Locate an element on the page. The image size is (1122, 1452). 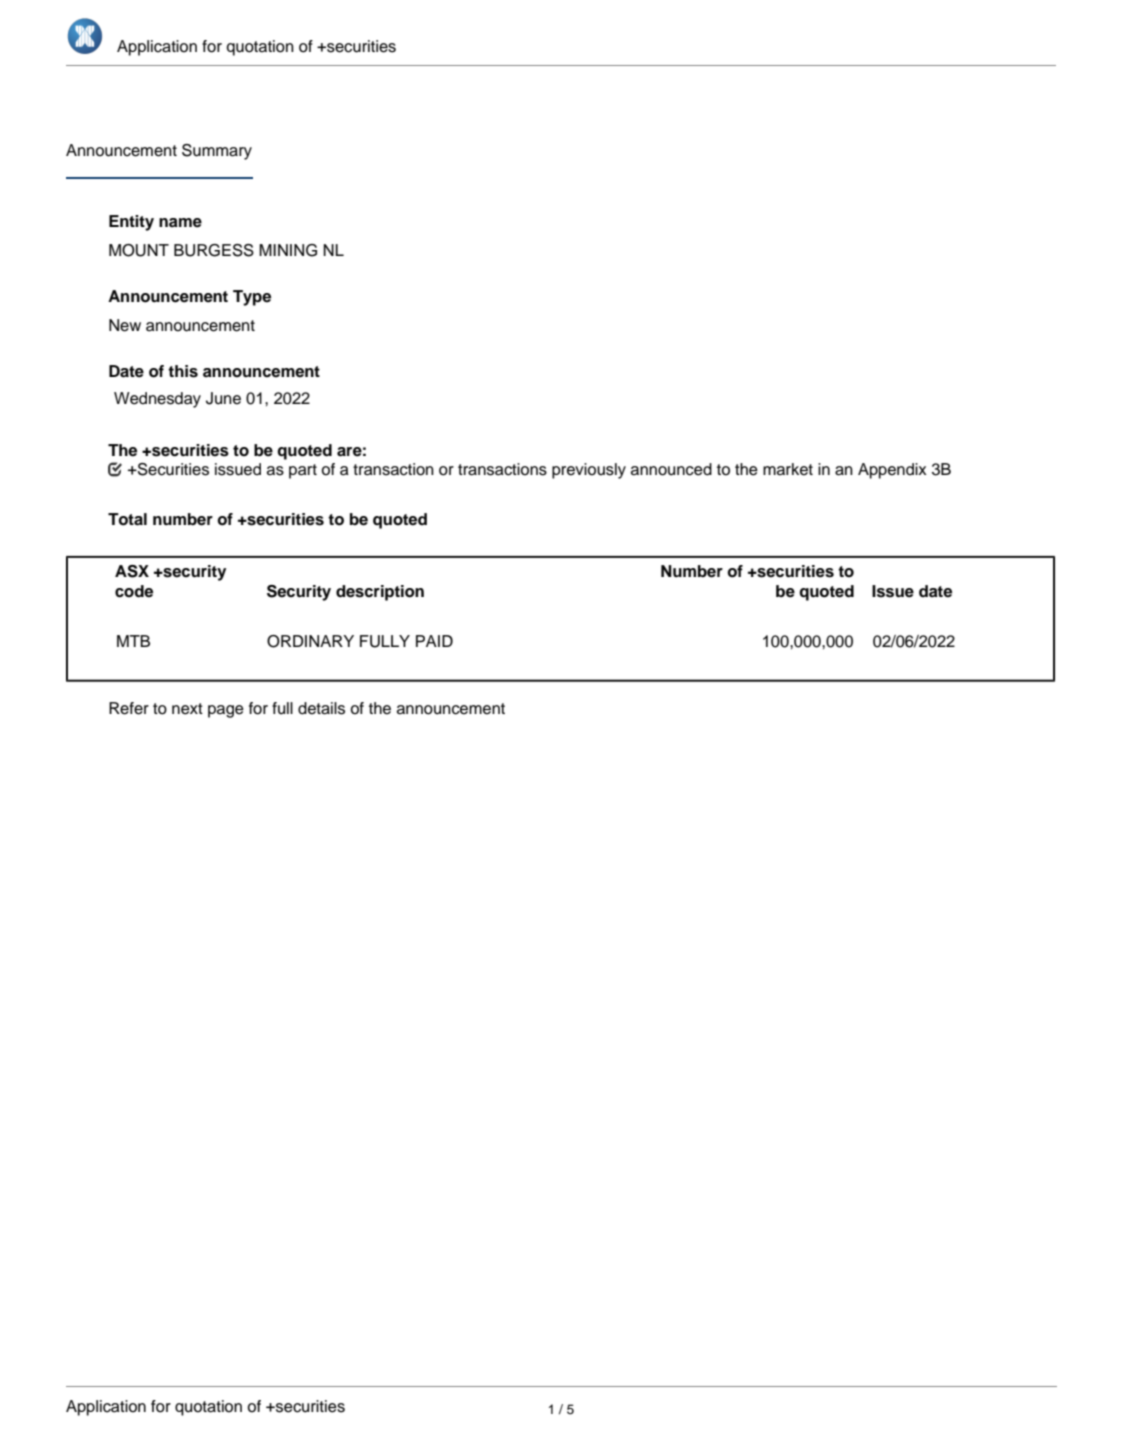
PAID is located at coordinates (434, 641).
